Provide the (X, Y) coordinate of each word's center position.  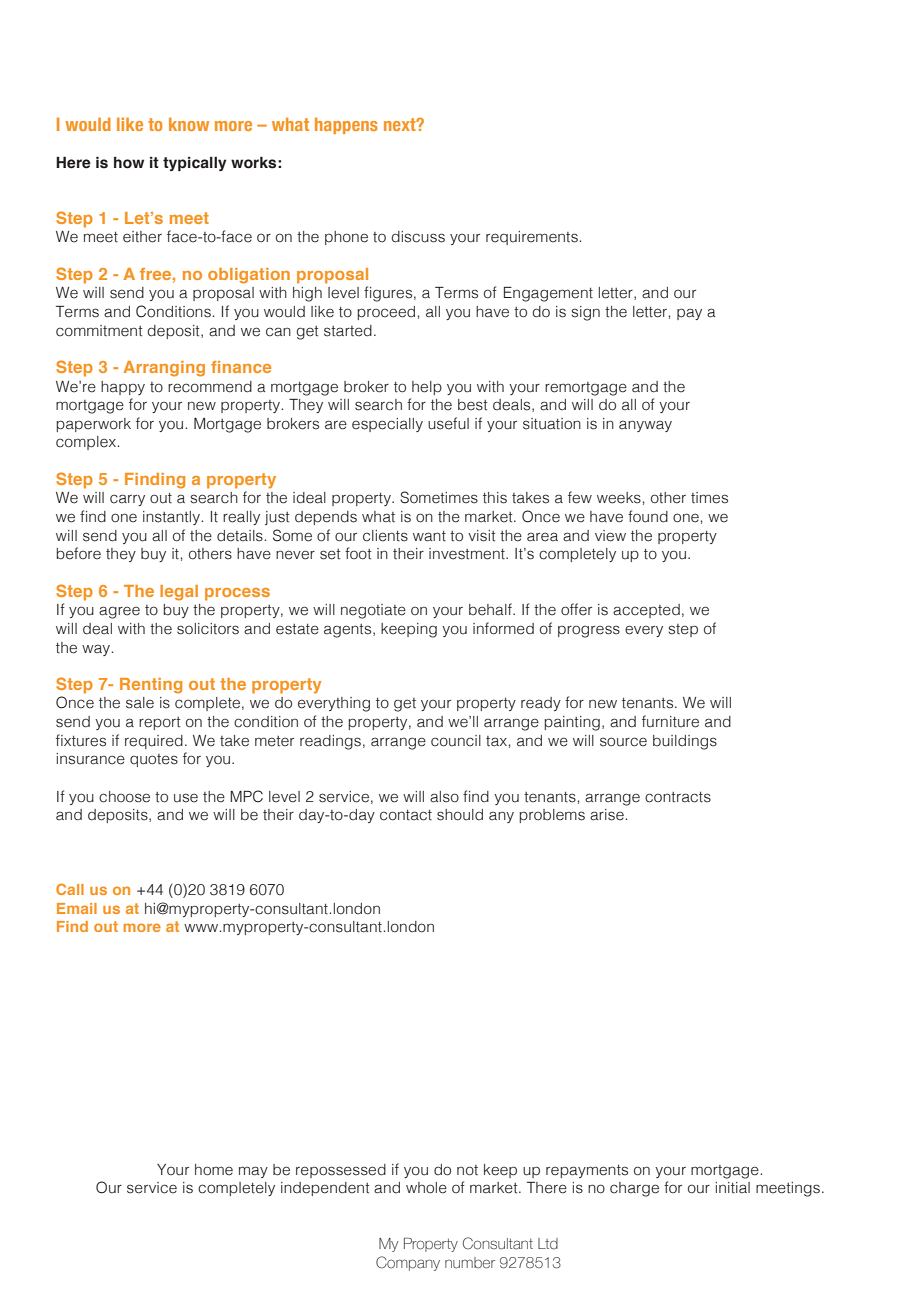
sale (140, 703)
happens (346, 125)
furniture (670, 721)
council (456, 741)
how (129, 163)
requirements (532, 238)
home (214, 1170)
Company (408, 1263)
